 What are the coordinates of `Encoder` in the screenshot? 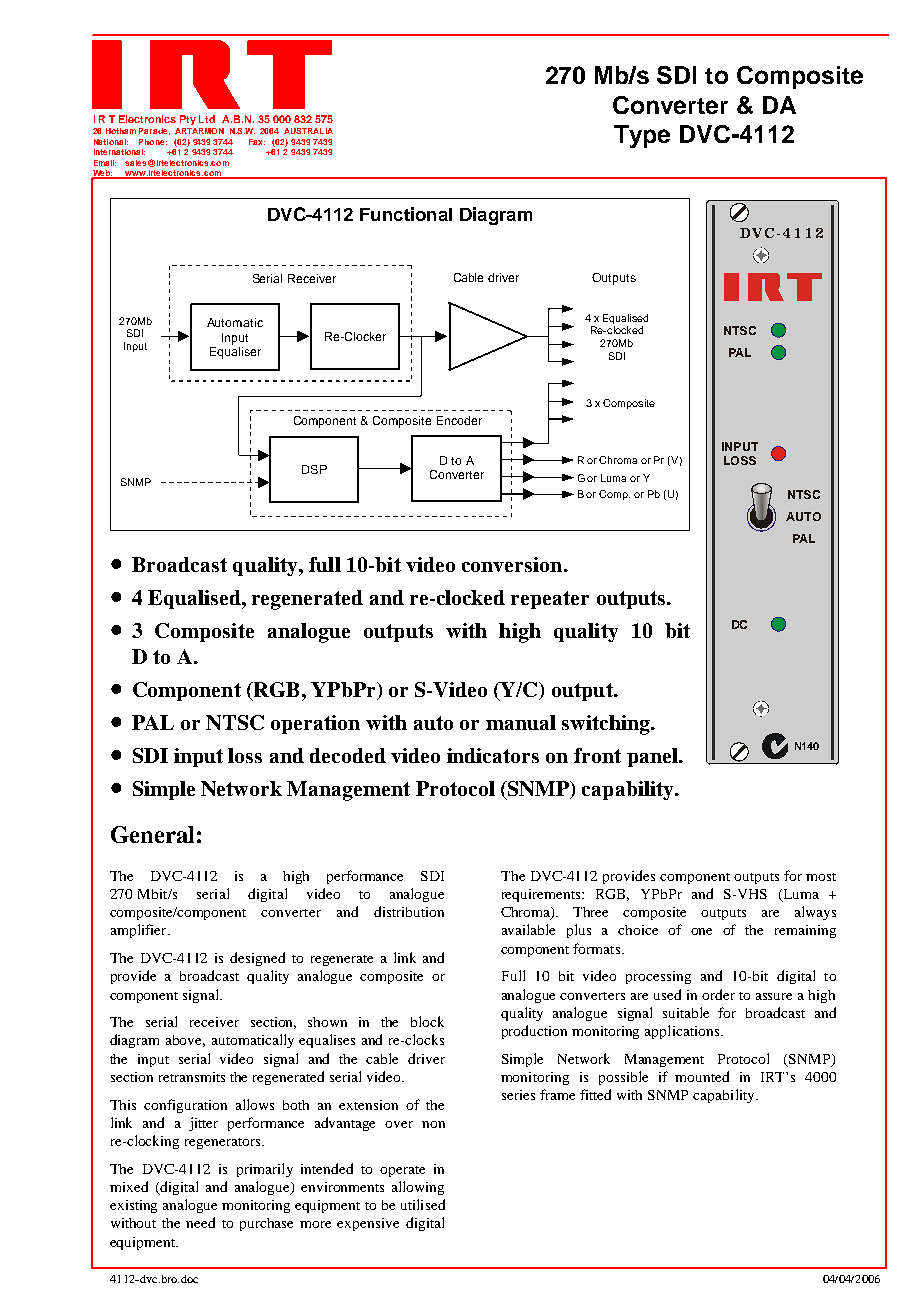 It's located at (459, 420).
